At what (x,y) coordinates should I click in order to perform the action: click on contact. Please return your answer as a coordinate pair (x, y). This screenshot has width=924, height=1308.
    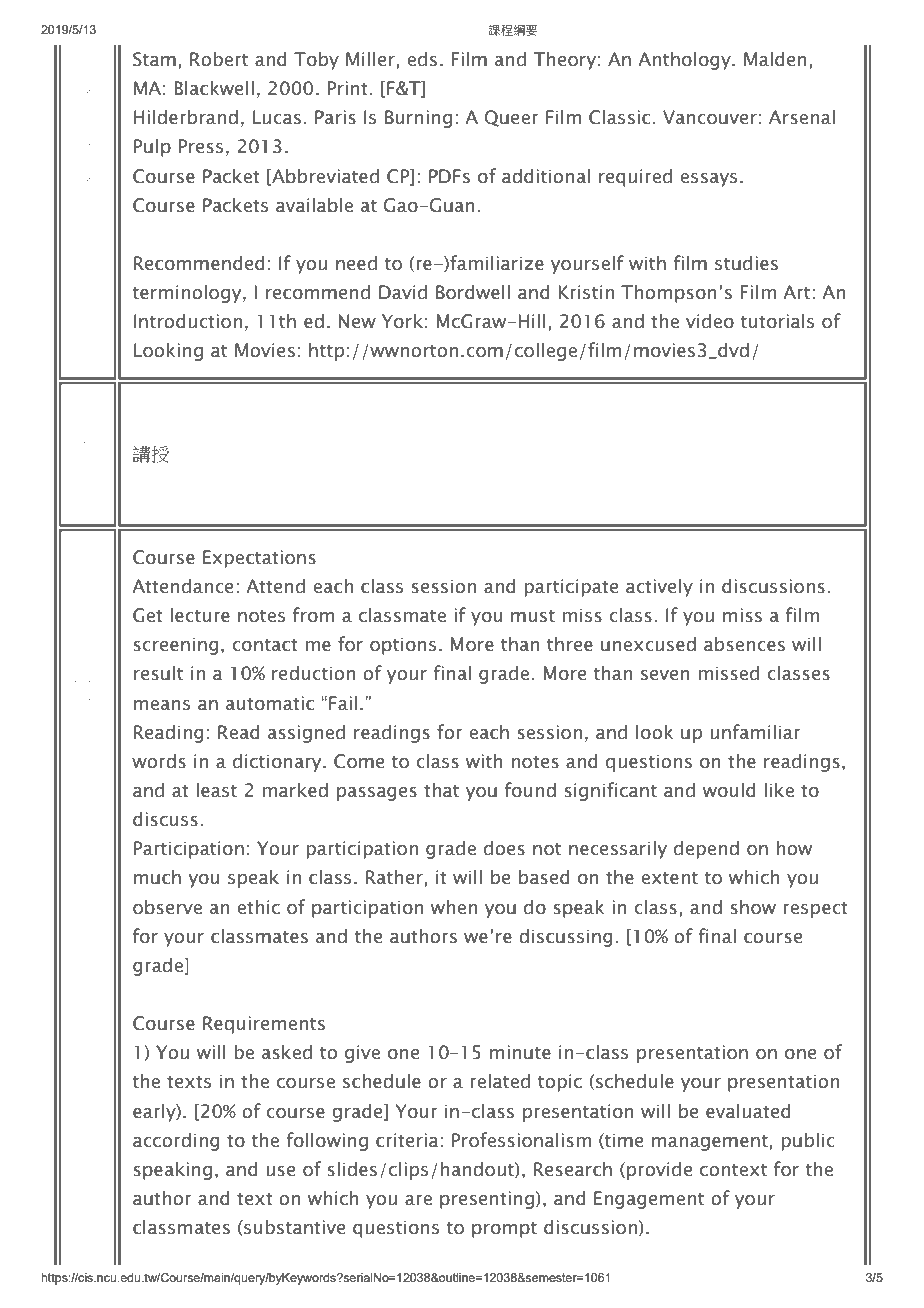
    Looking at the image, I should click on (265, 645).
